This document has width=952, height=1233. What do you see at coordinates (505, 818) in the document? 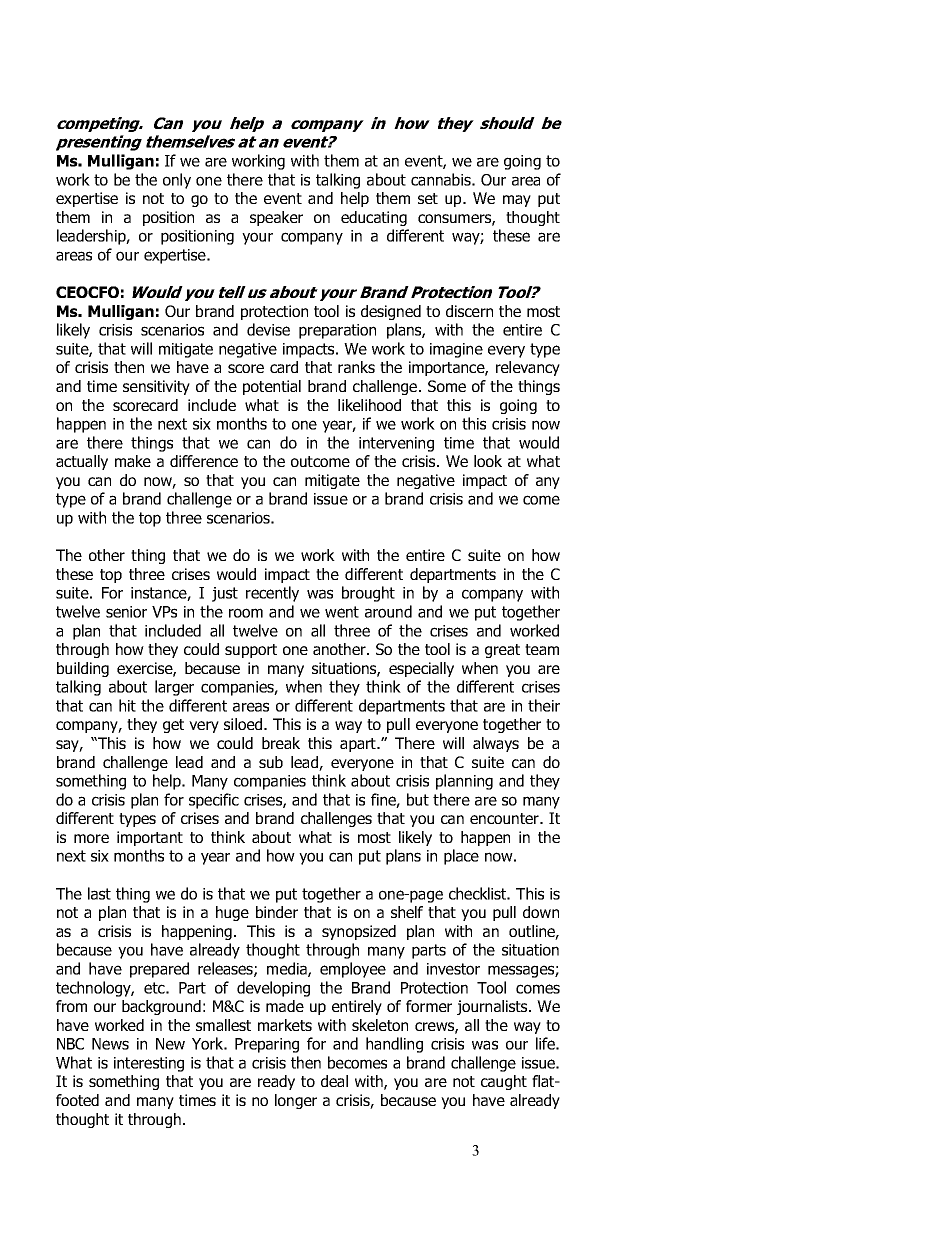
I see `encounter` at bounding box center [505, 818].
